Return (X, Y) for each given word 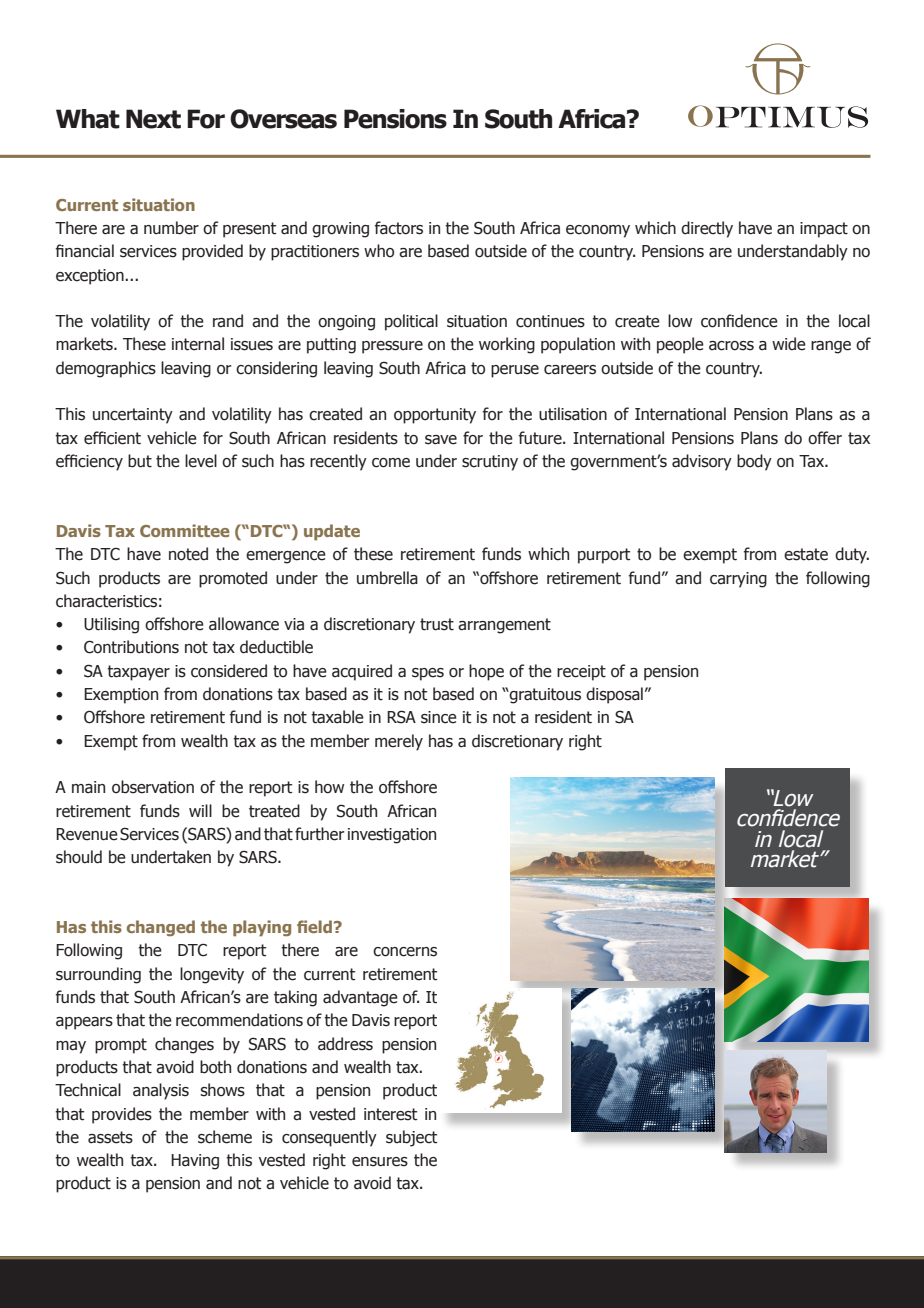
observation (153, 787)
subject (411, 1138)
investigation (392, 836)
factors (399, 228)
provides (122, 1115)
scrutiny (490, 463)
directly (707, 229)
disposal (614, 695)
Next (153, 119)
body (754, 462)
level (201, 461)
